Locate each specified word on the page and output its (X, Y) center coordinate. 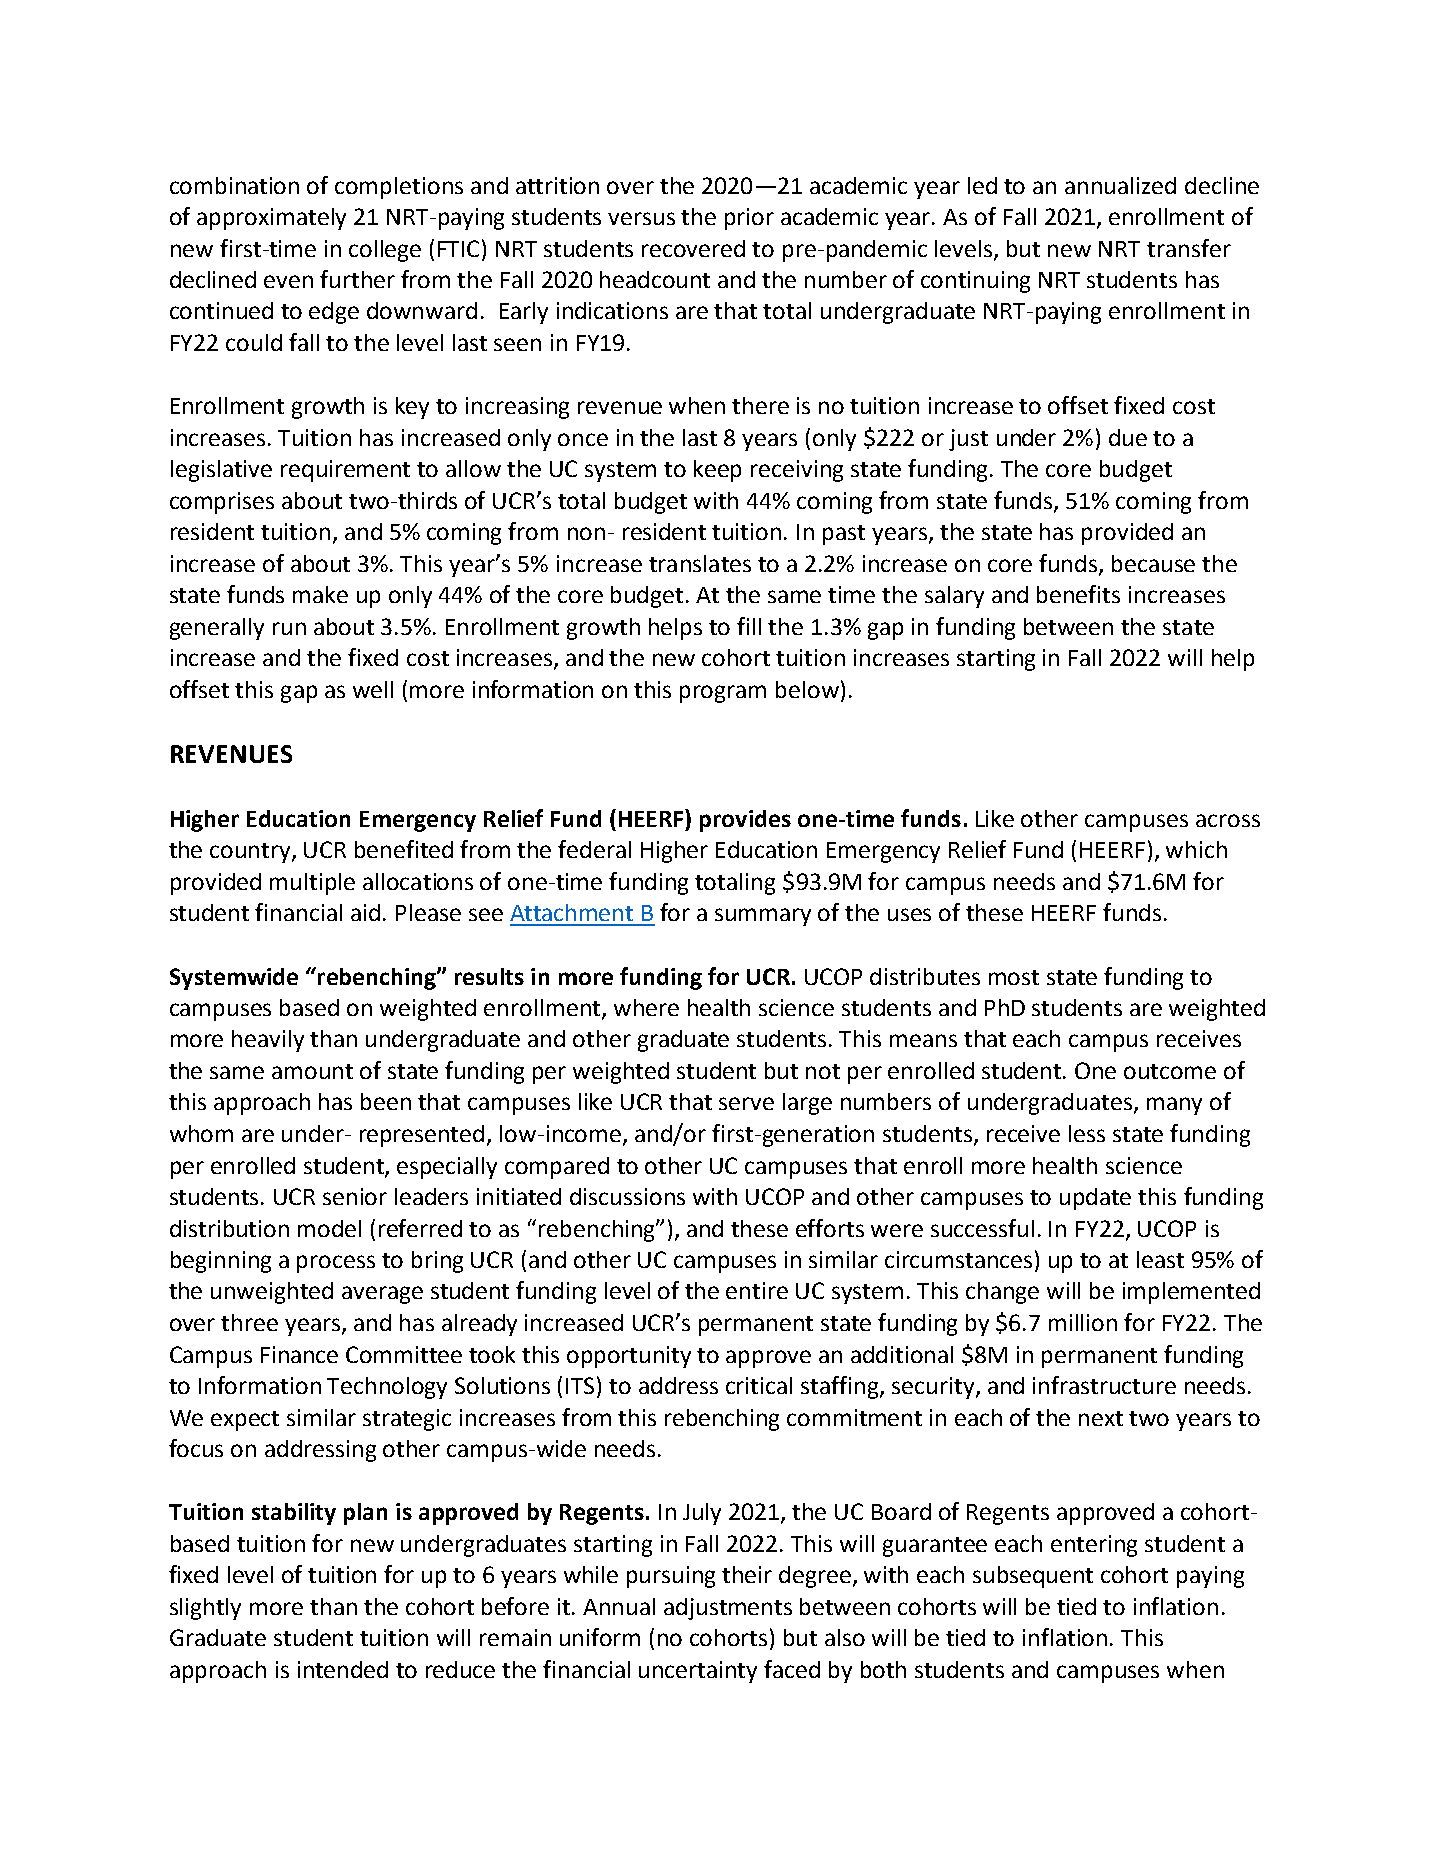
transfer (1189, 248)
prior (749, 219)
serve (746, 1103)
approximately (271, 219)
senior (355, 1196)
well (373, 689)
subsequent (1033, 1577)
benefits (1078, 594)
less (1087, 1133)
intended (343, 1669)
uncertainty (698, 1672)
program (723, 694)
